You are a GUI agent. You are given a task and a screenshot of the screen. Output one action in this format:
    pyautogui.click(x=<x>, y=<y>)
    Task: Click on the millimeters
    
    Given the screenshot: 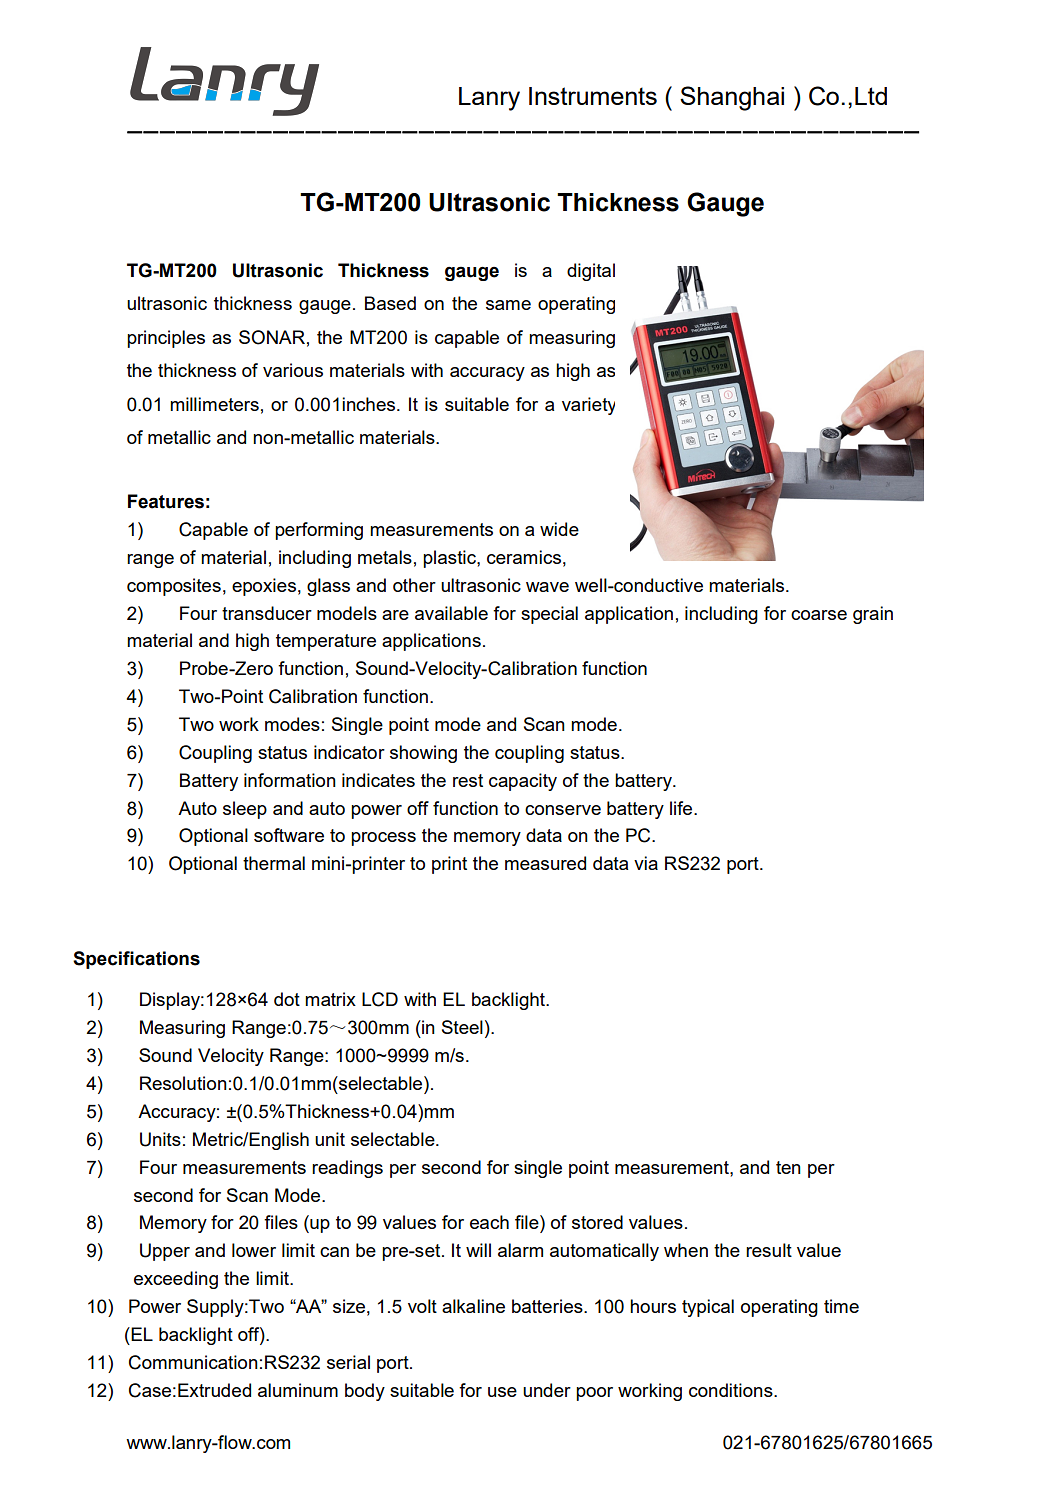 What is the action you would take?
    pyautogui.click(x=214, y=404)
